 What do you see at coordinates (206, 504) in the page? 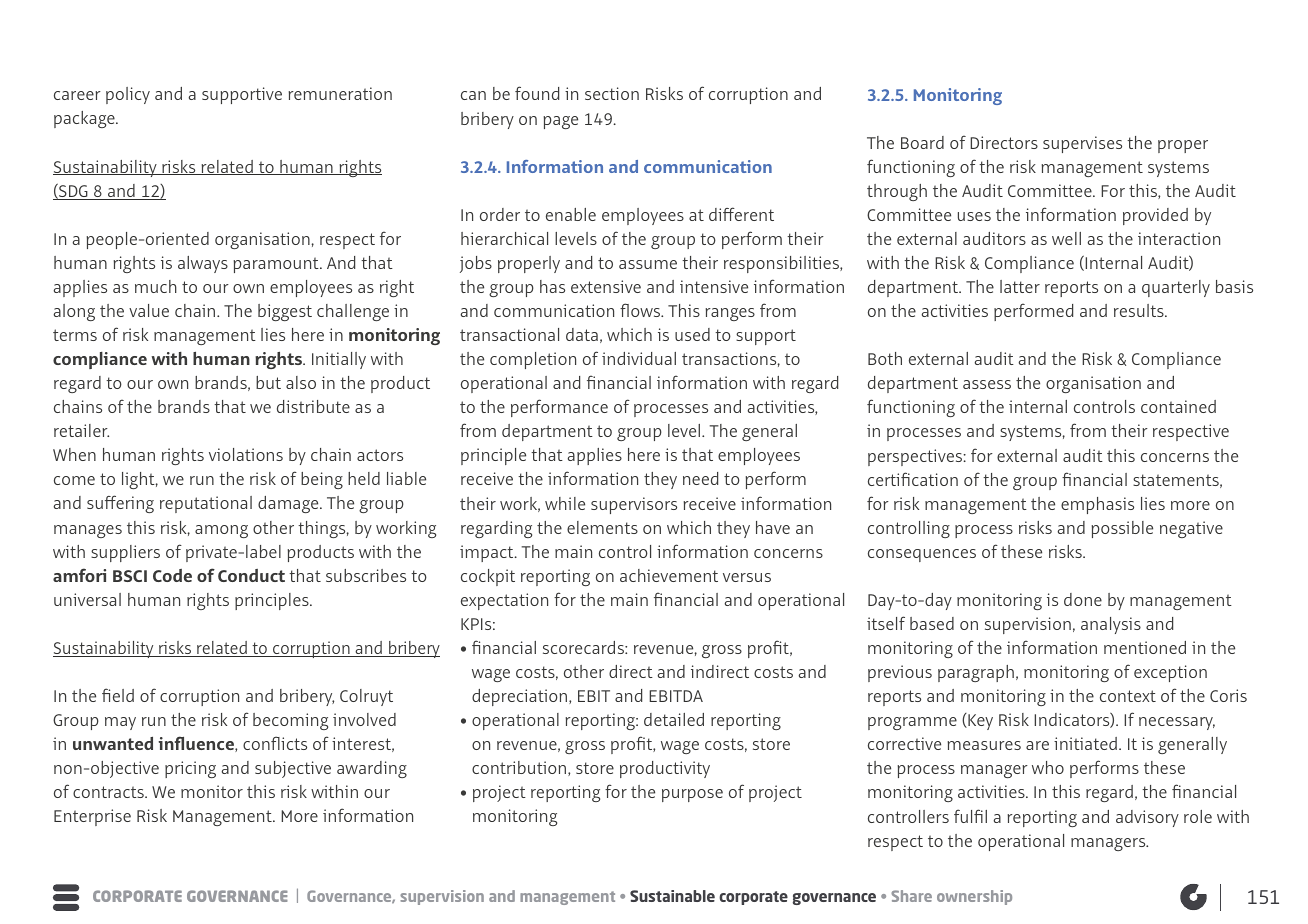
I see `reputational` at bounding box center [206, 504].
